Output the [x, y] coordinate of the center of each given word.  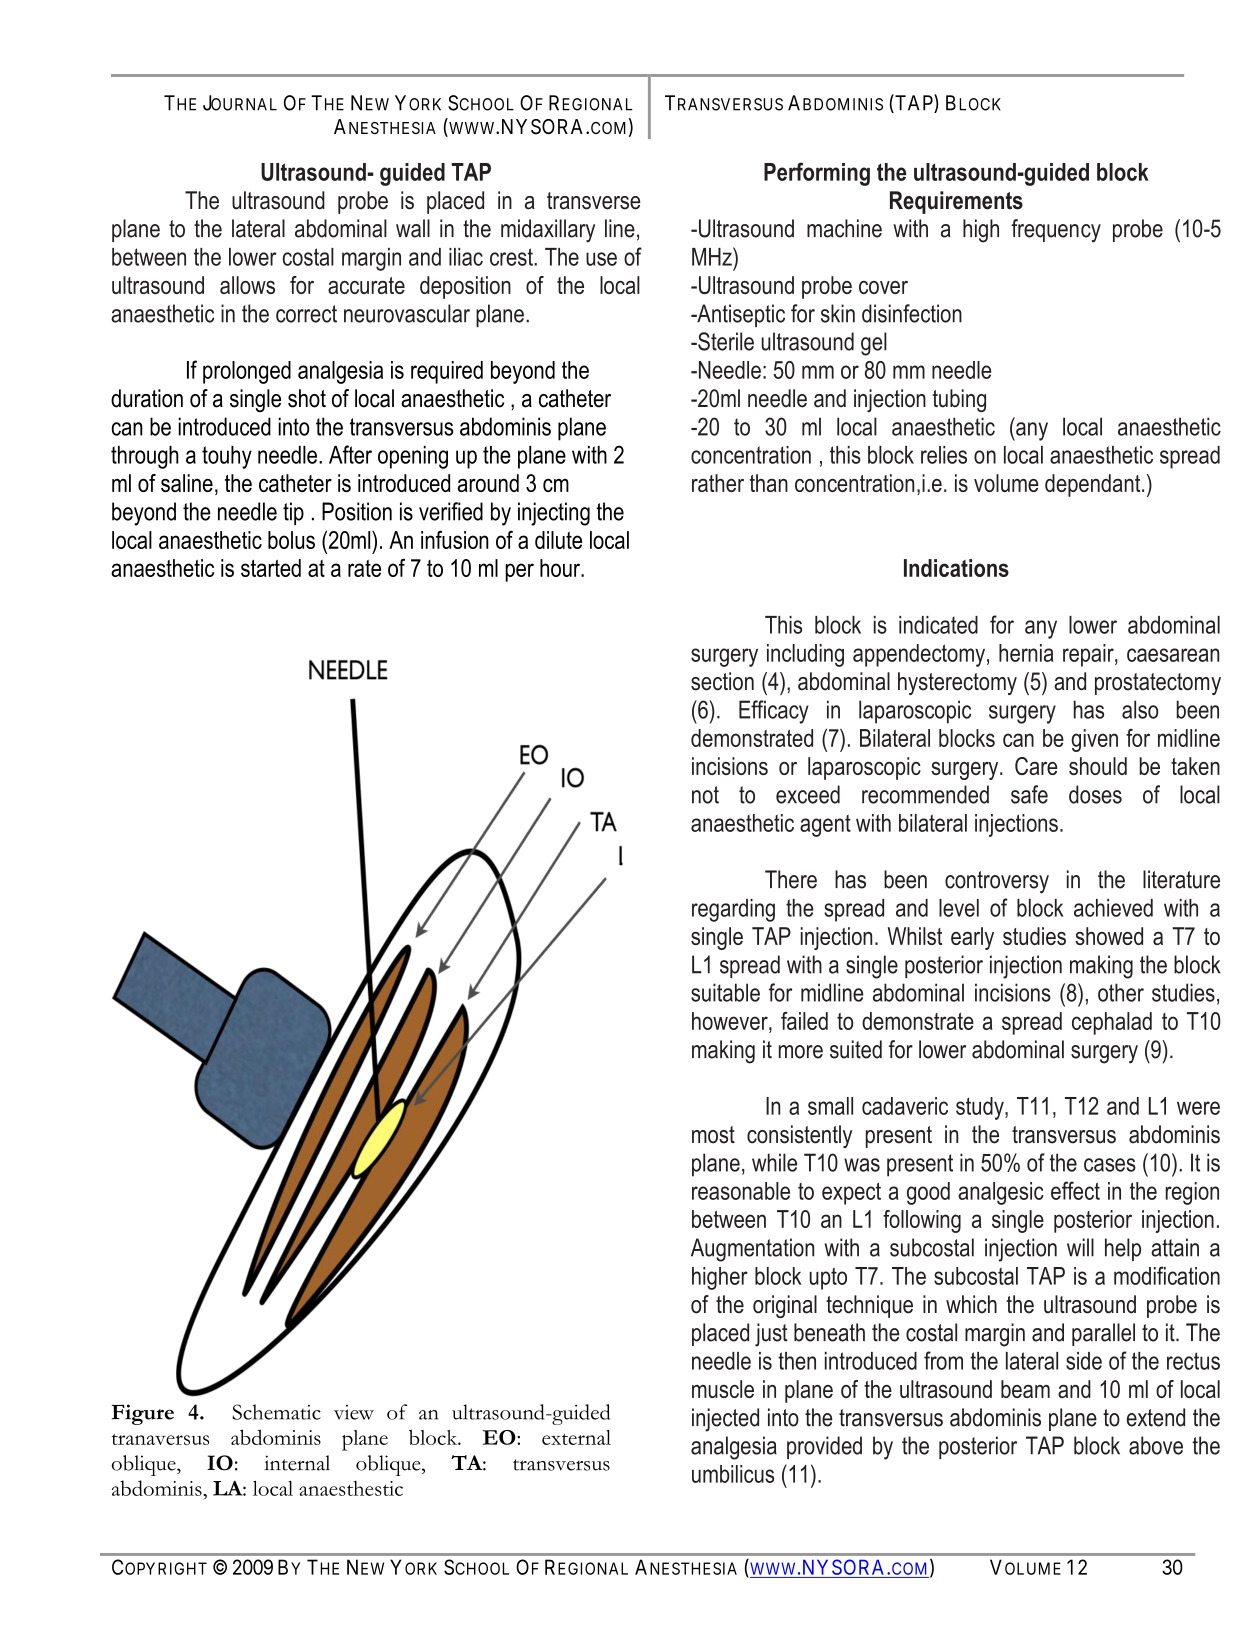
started [271, 568]
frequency [1056, 231]
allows [247, 285]
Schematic [276, 1412]
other [1121, 992]
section [722, 681]
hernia [1026, 653]
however [731, 1021]
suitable [725, 992]
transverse [594, 201]
